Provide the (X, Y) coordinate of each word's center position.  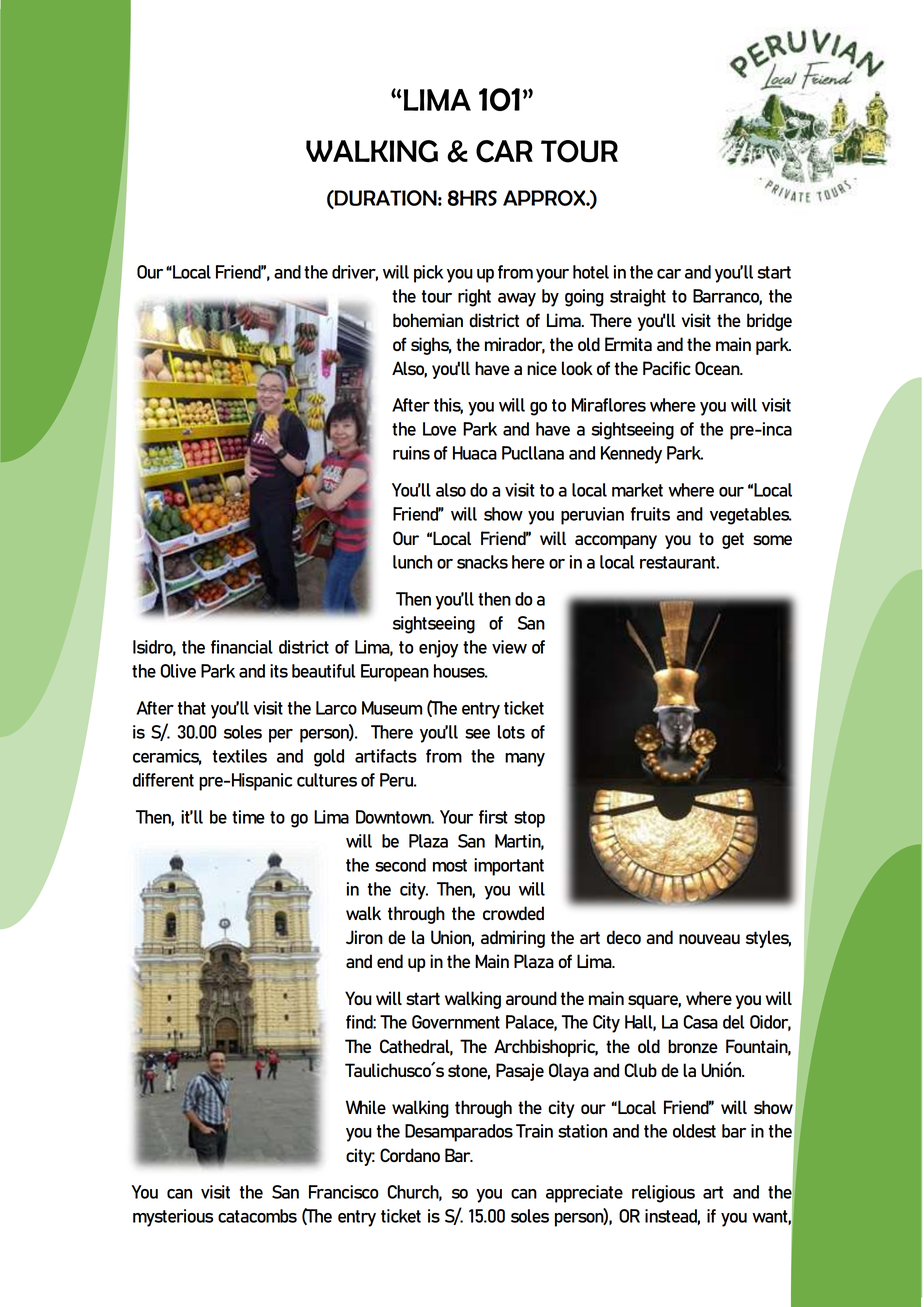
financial (242, 647)
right (474, 298)
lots (511, 732)
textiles (240, 756)
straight (638, 298)
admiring (513, 939)
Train (534, 1131)
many (525, 760)
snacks (482, 562)
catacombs (257, 1216)
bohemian (428, 320)
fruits (650, 514)
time (248, 817)
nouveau (709, 939)
